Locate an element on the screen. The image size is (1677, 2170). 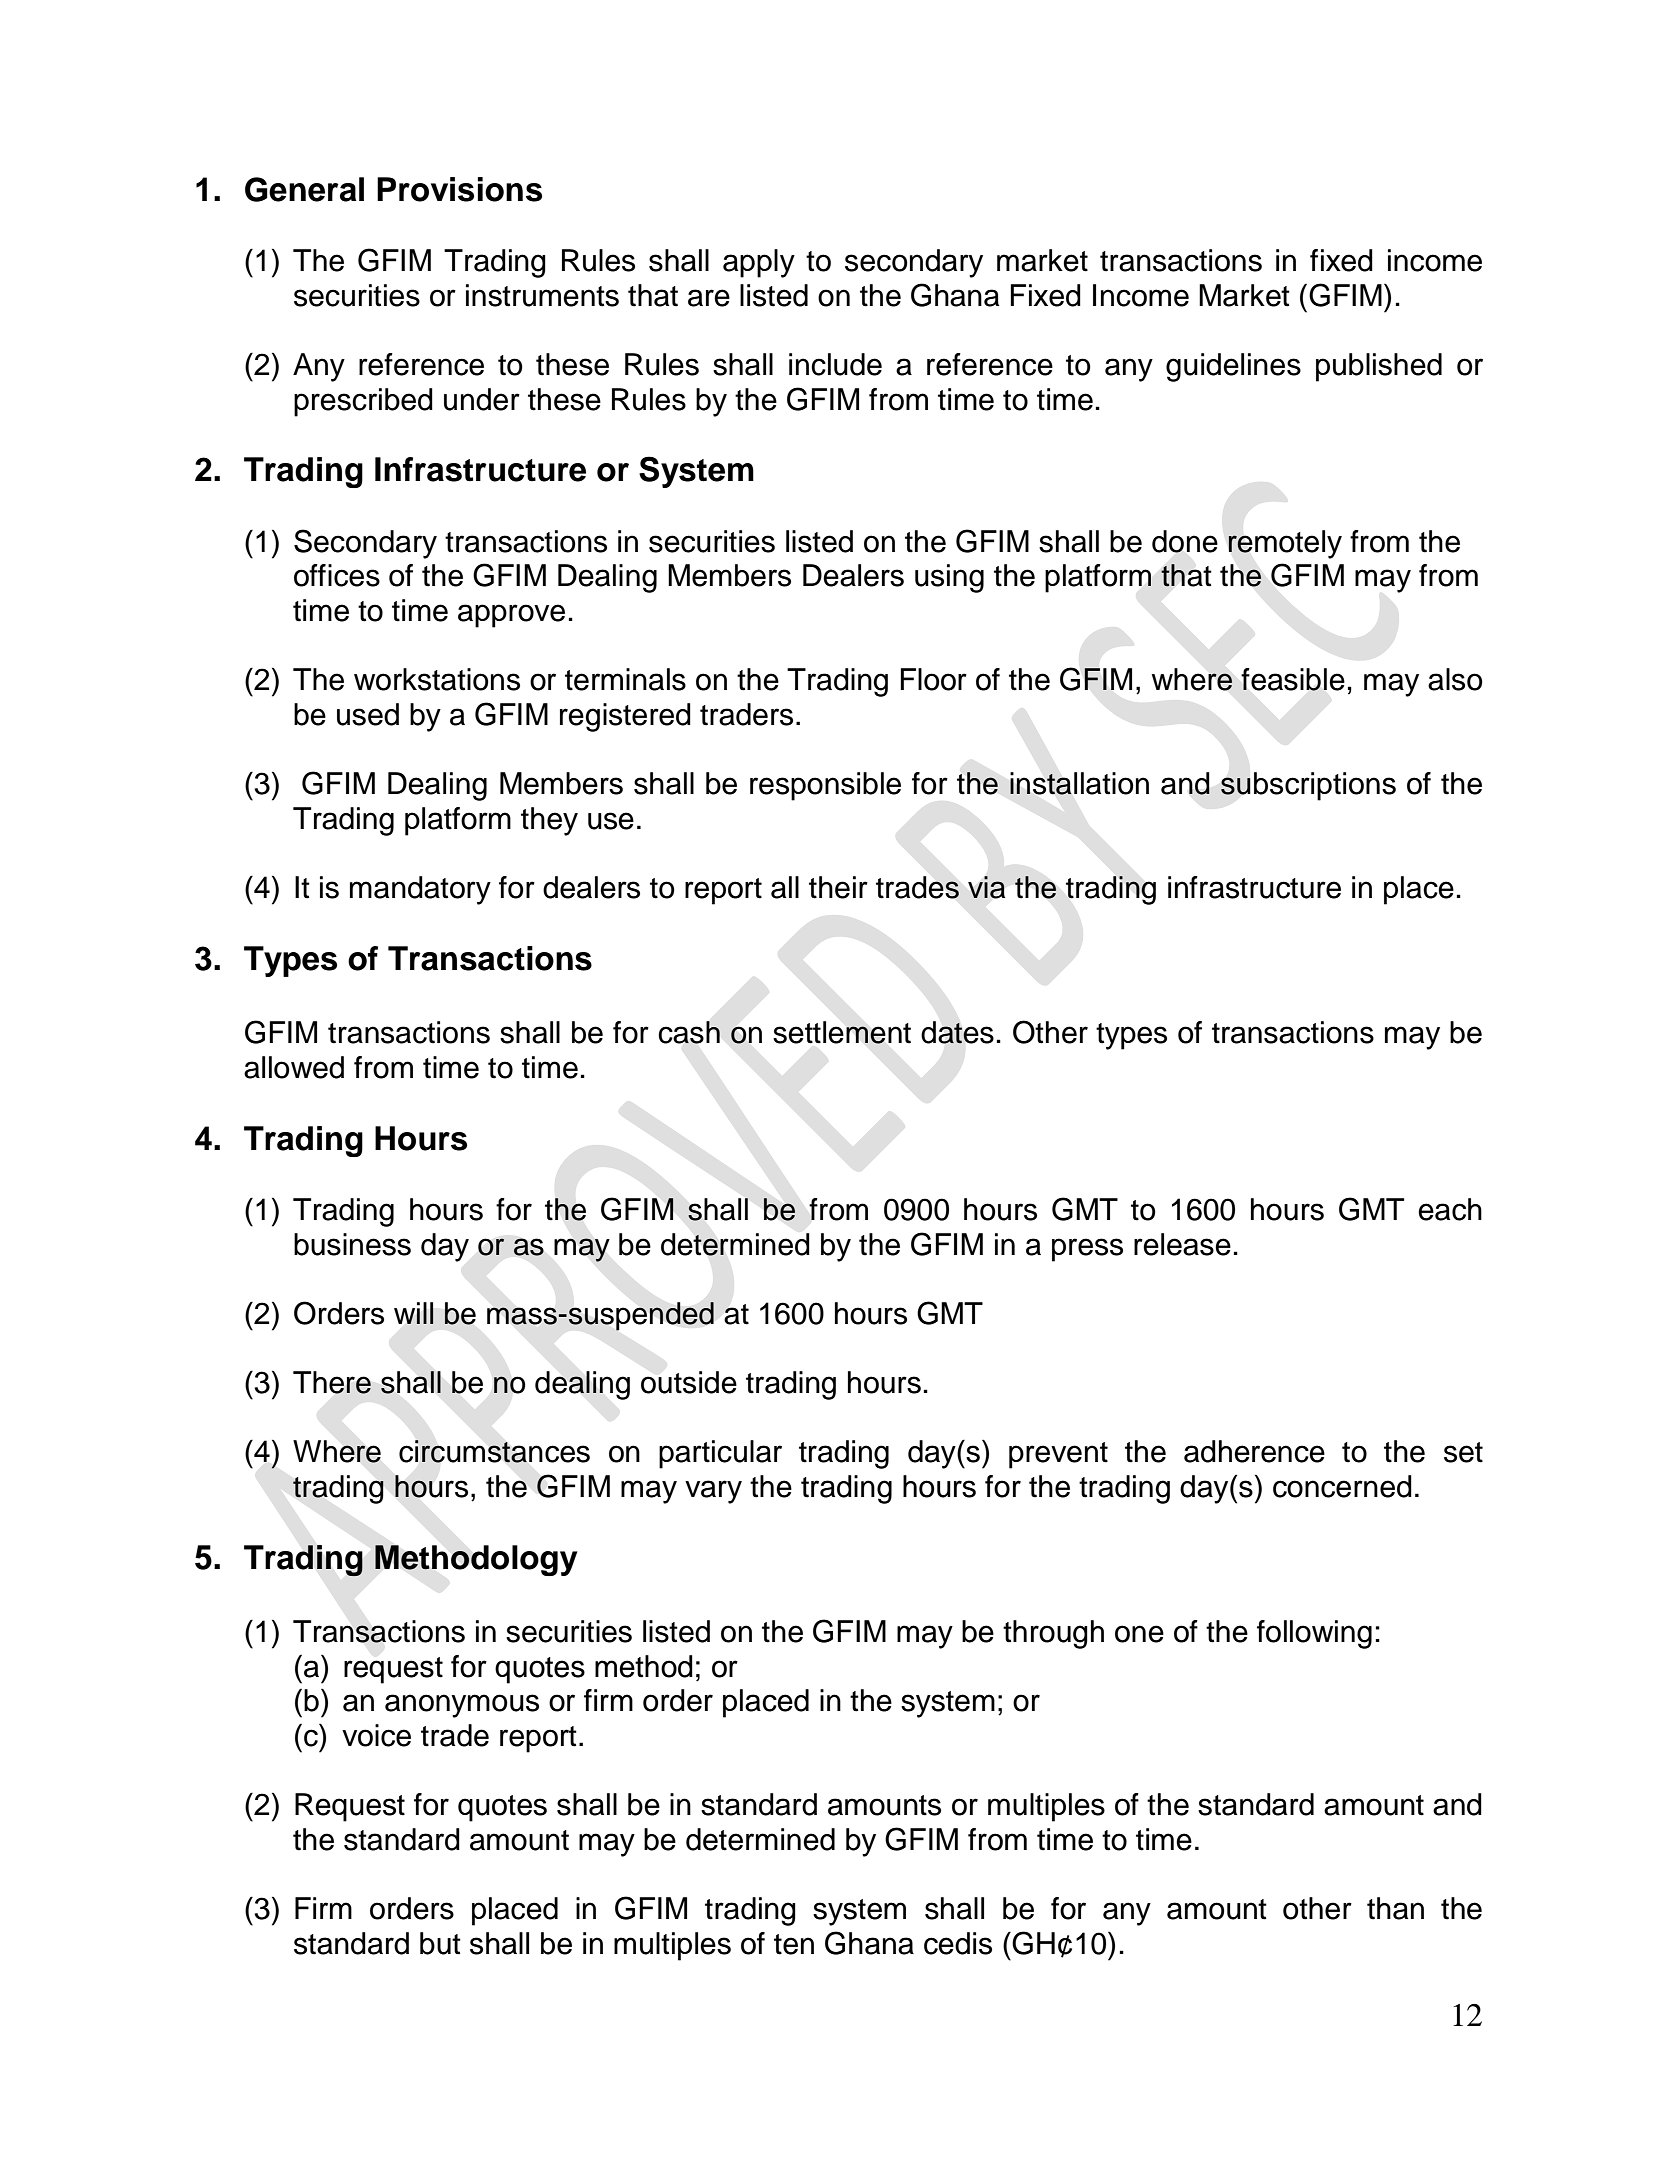
published is located at coordinates (1379, 367).
